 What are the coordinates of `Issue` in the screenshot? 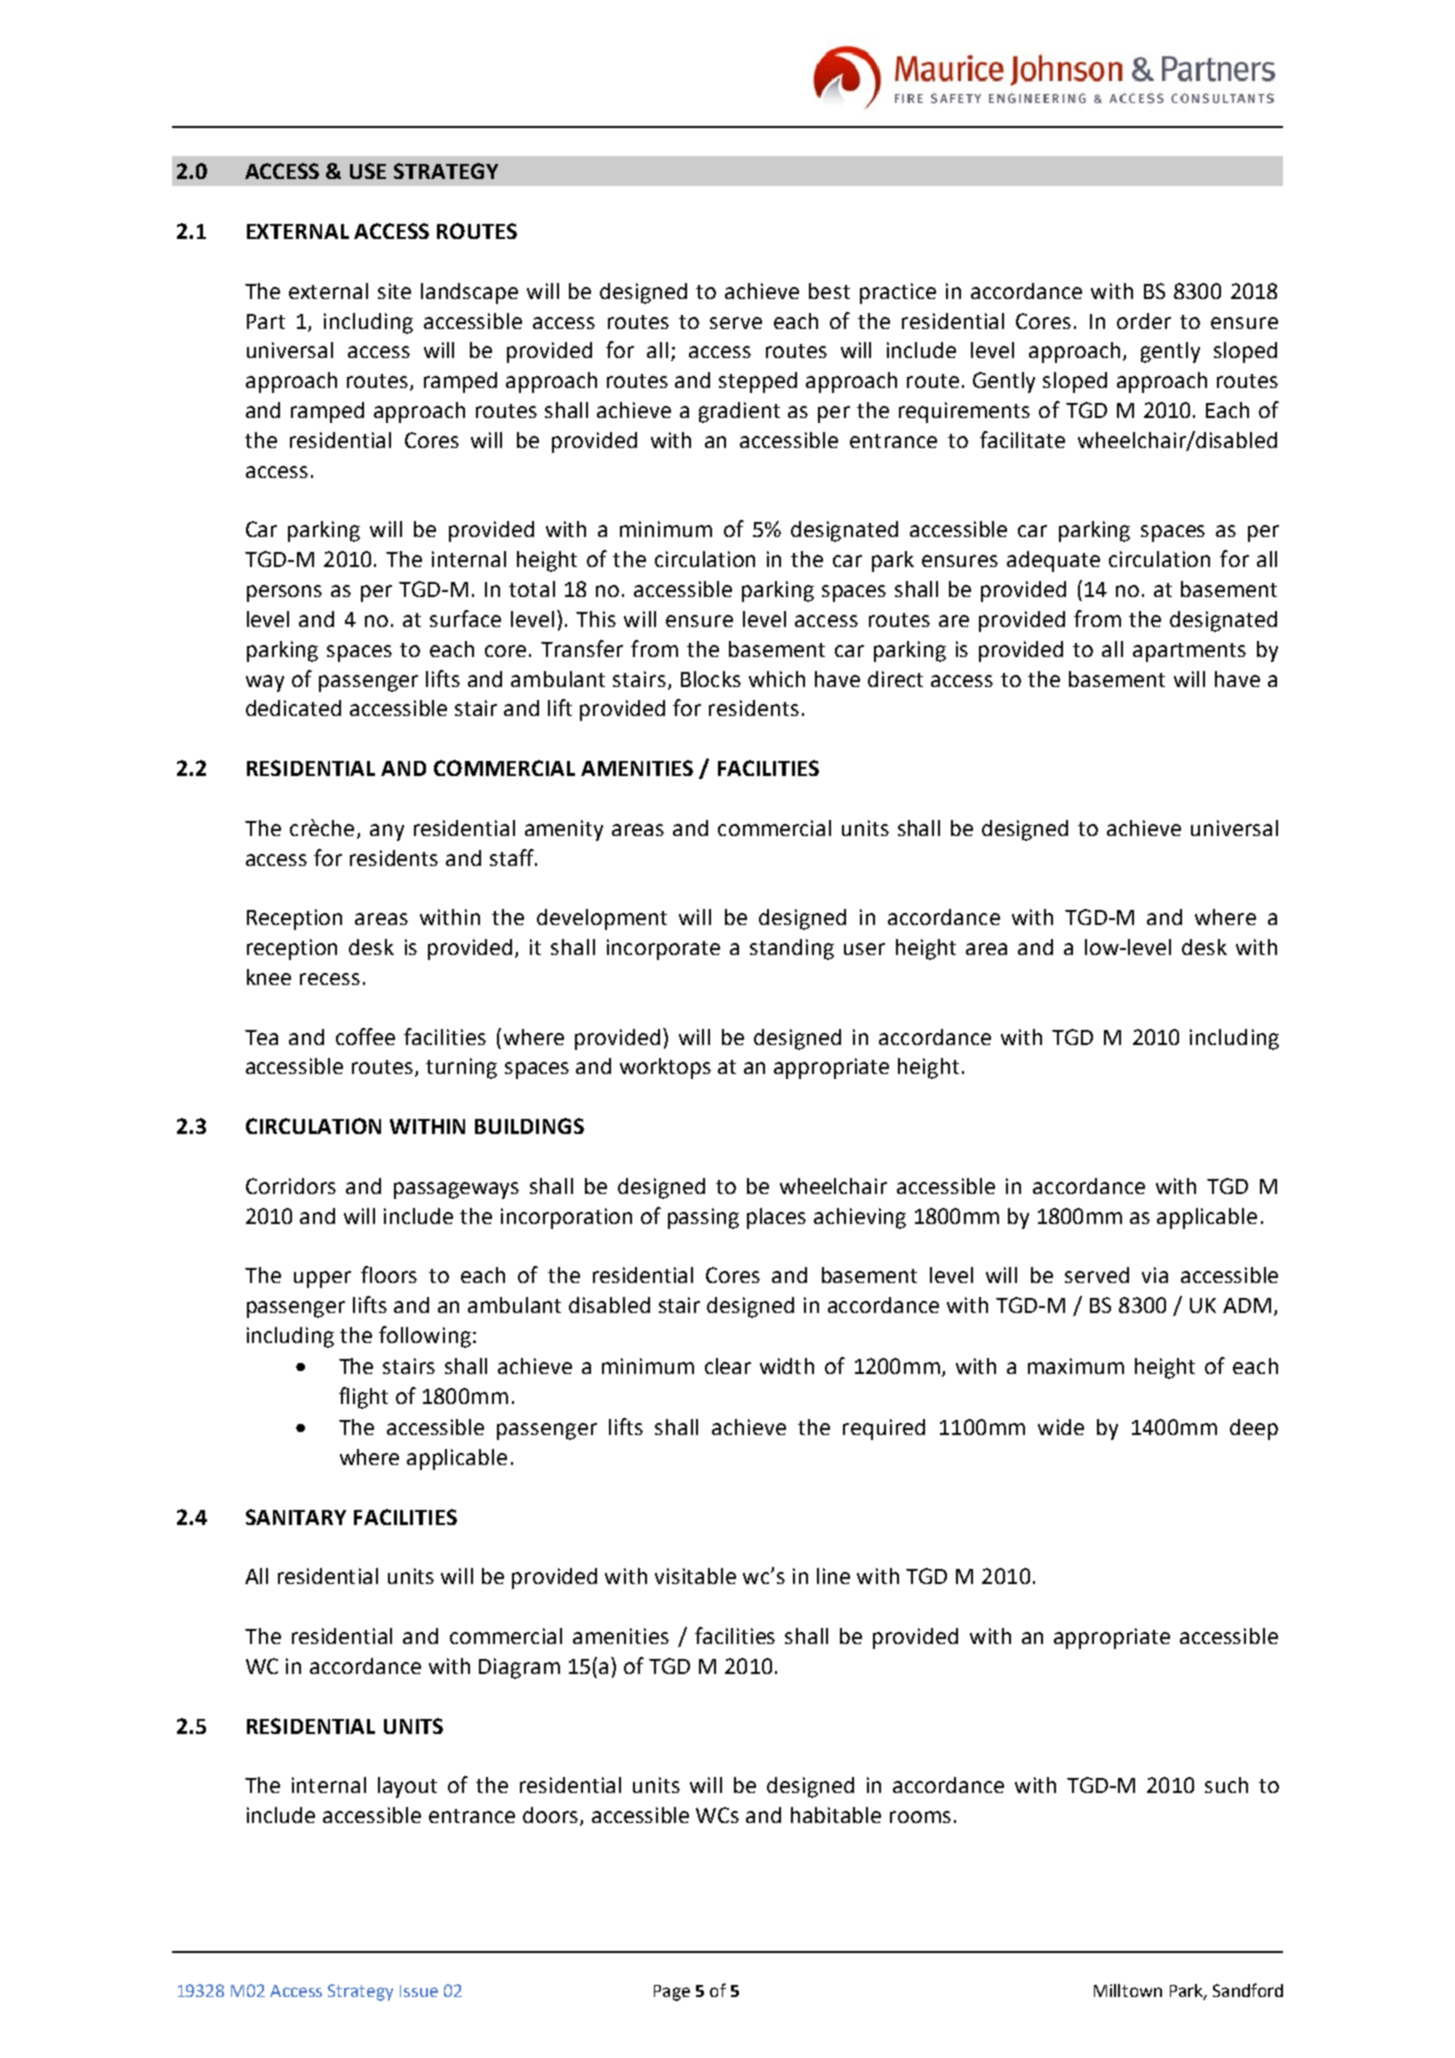 It's located at (419, 1991).
